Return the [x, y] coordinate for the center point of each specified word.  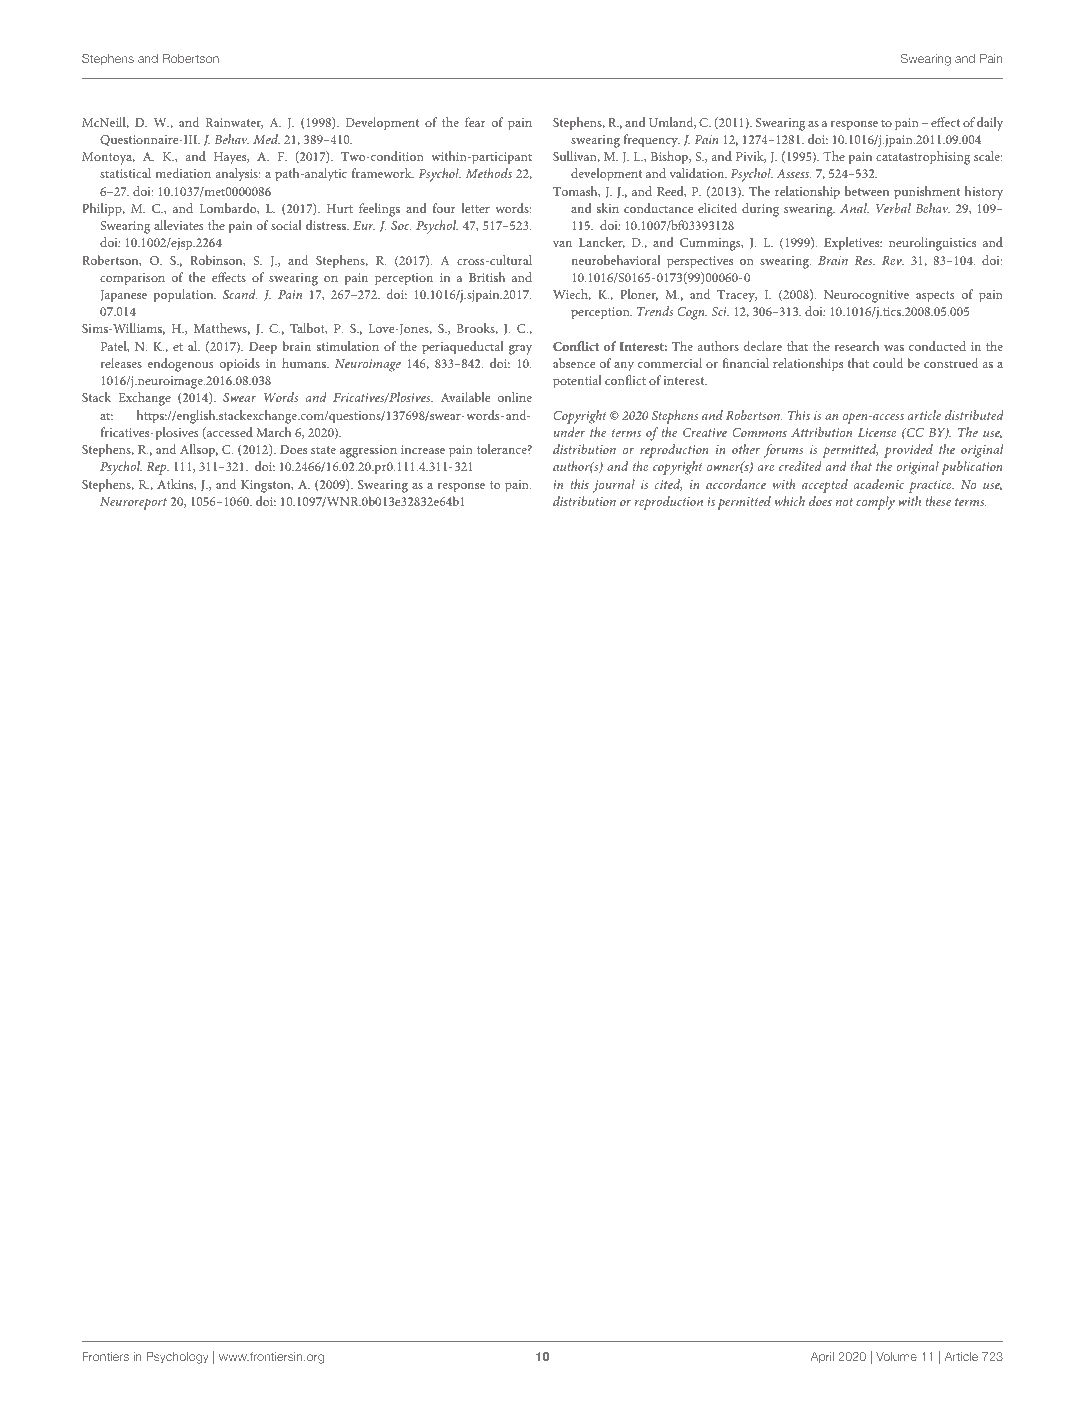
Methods [489, 173]
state [323, 450]
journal [614, 486]
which [790, 501]
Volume [896, 1356]
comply [875, 503]
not [844, 502]
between [867, 191]
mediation [183, 173]
